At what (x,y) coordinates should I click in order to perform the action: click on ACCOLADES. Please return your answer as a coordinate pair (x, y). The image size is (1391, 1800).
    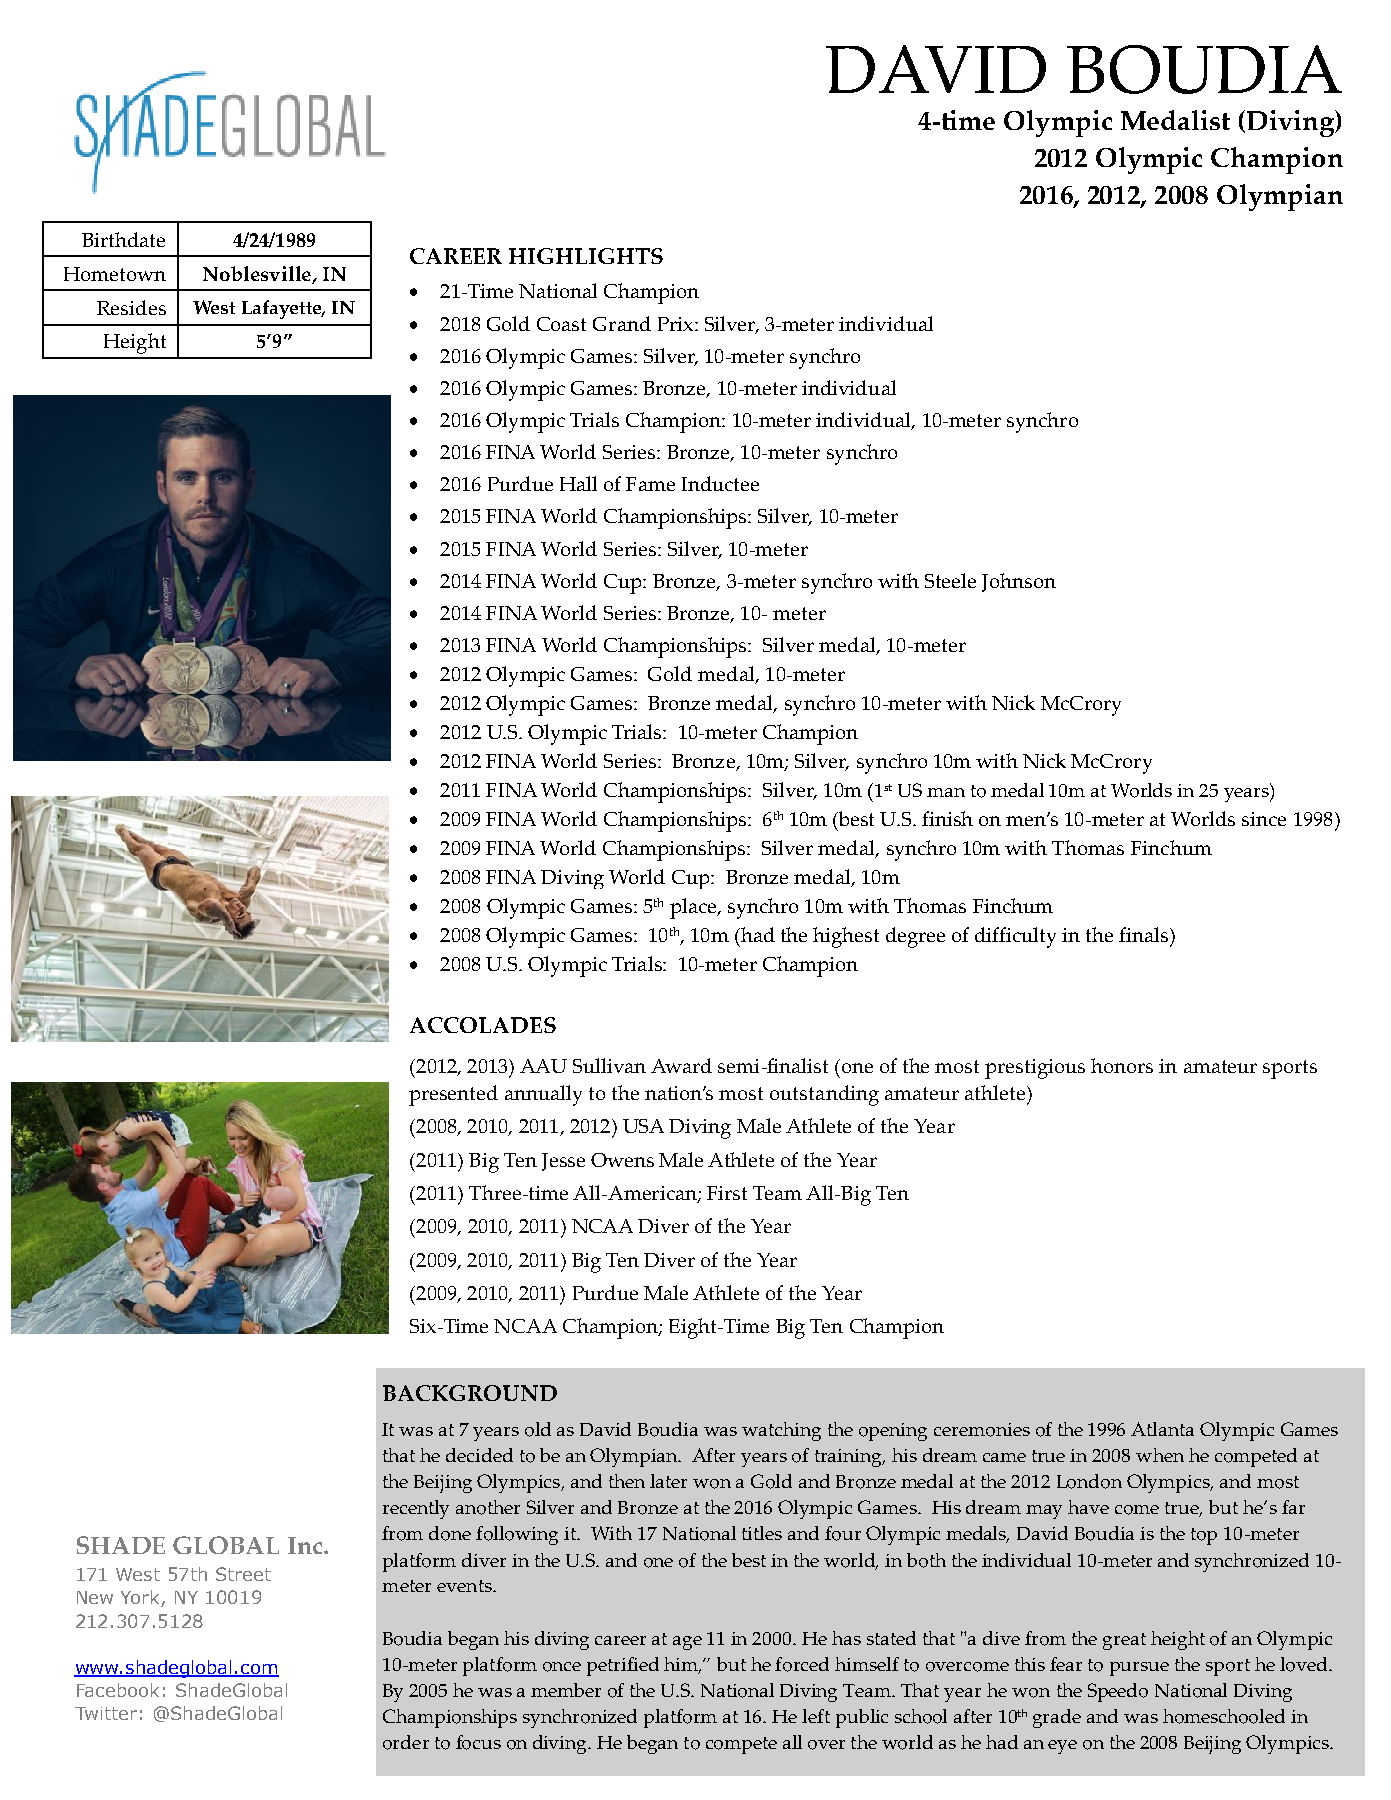
    Looking at the image, I should click on (483, 1025).
